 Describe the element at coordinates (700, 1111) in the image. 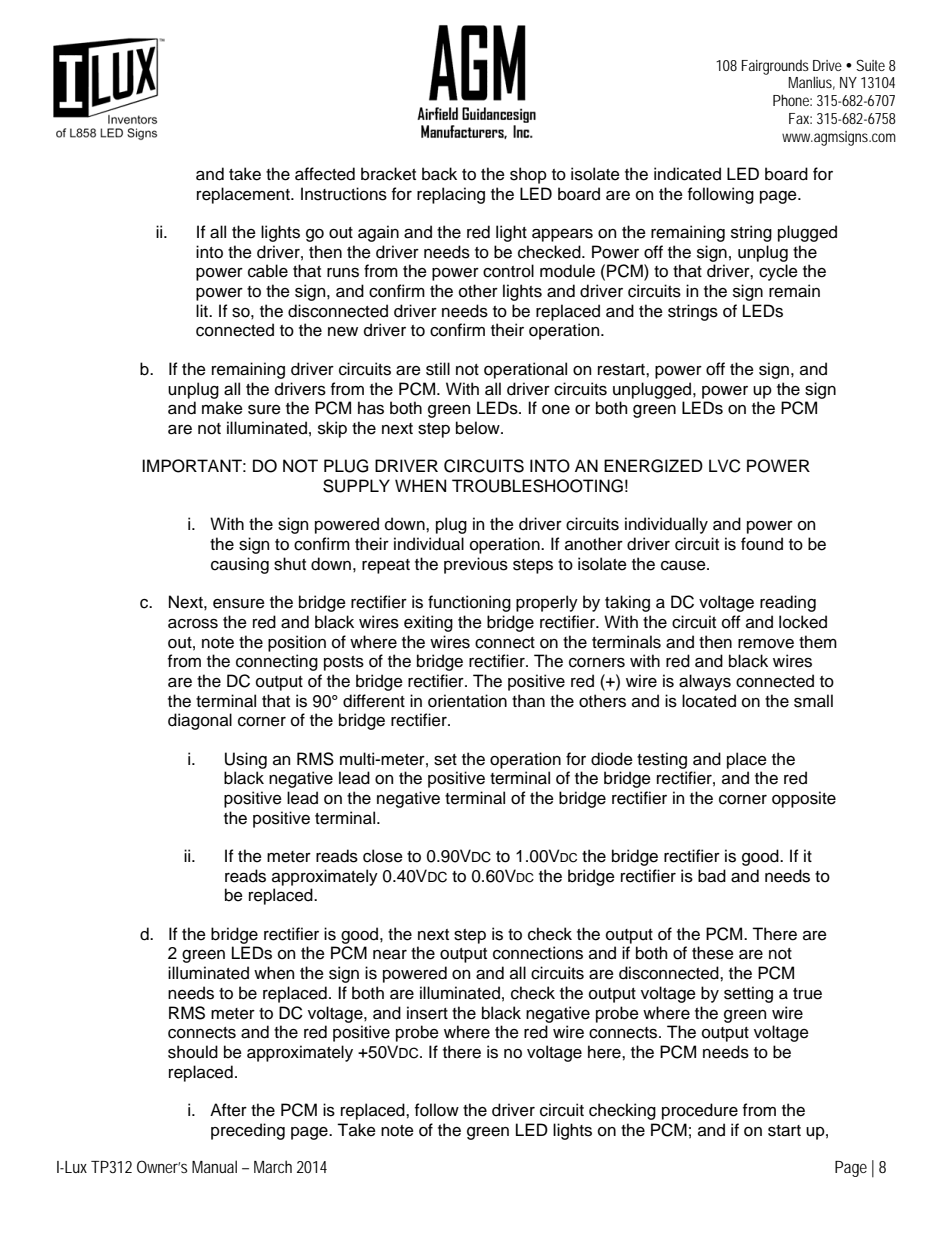

I see `procedure` at that location.
